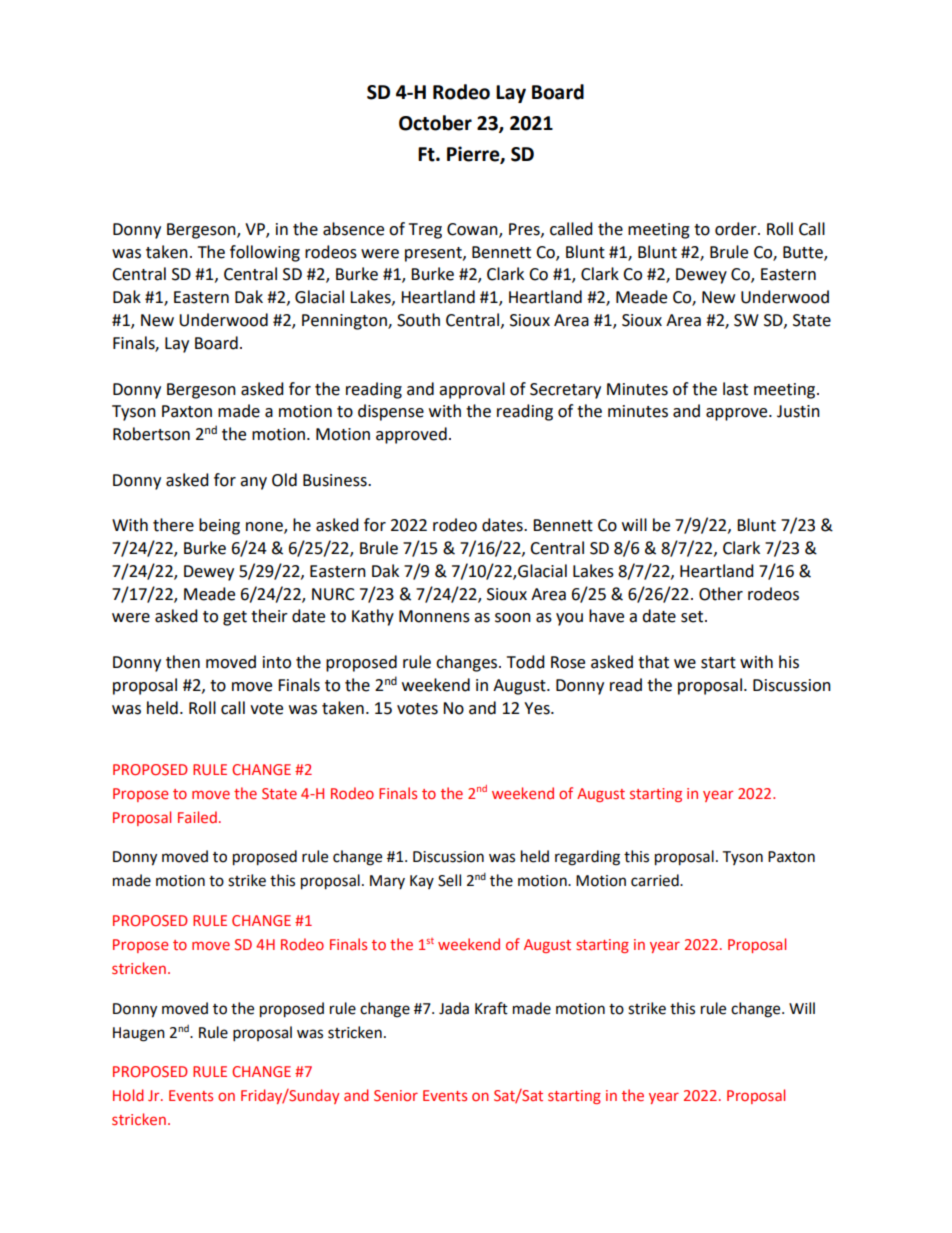 The image size is (952, 1233). What do you see at coordinates (235, 618) in the screenshot?
I see `get` at bounding box center [235, 618].
